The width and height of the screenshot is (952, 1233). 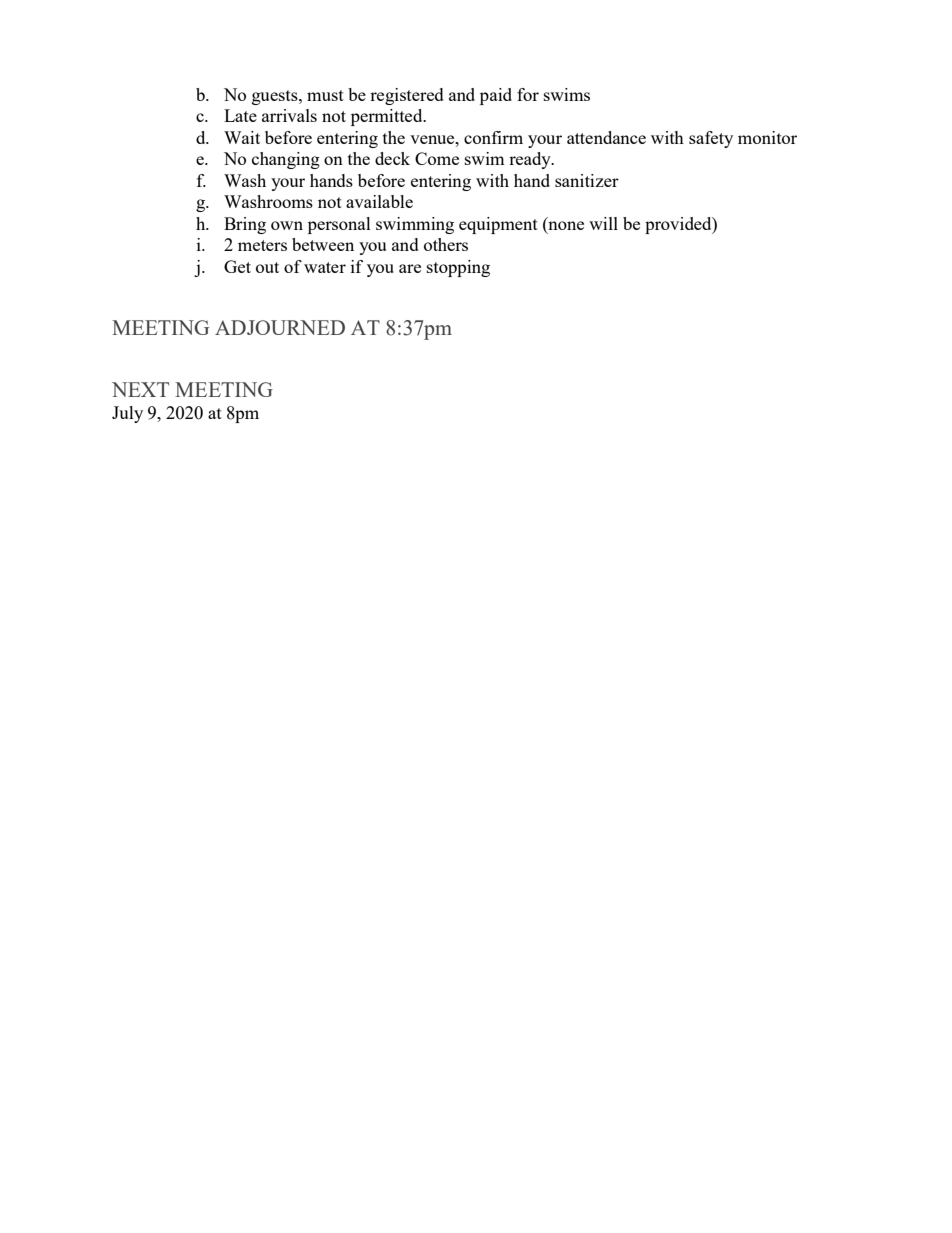 I want to click on NEXT, so click(x=140, y=389).
